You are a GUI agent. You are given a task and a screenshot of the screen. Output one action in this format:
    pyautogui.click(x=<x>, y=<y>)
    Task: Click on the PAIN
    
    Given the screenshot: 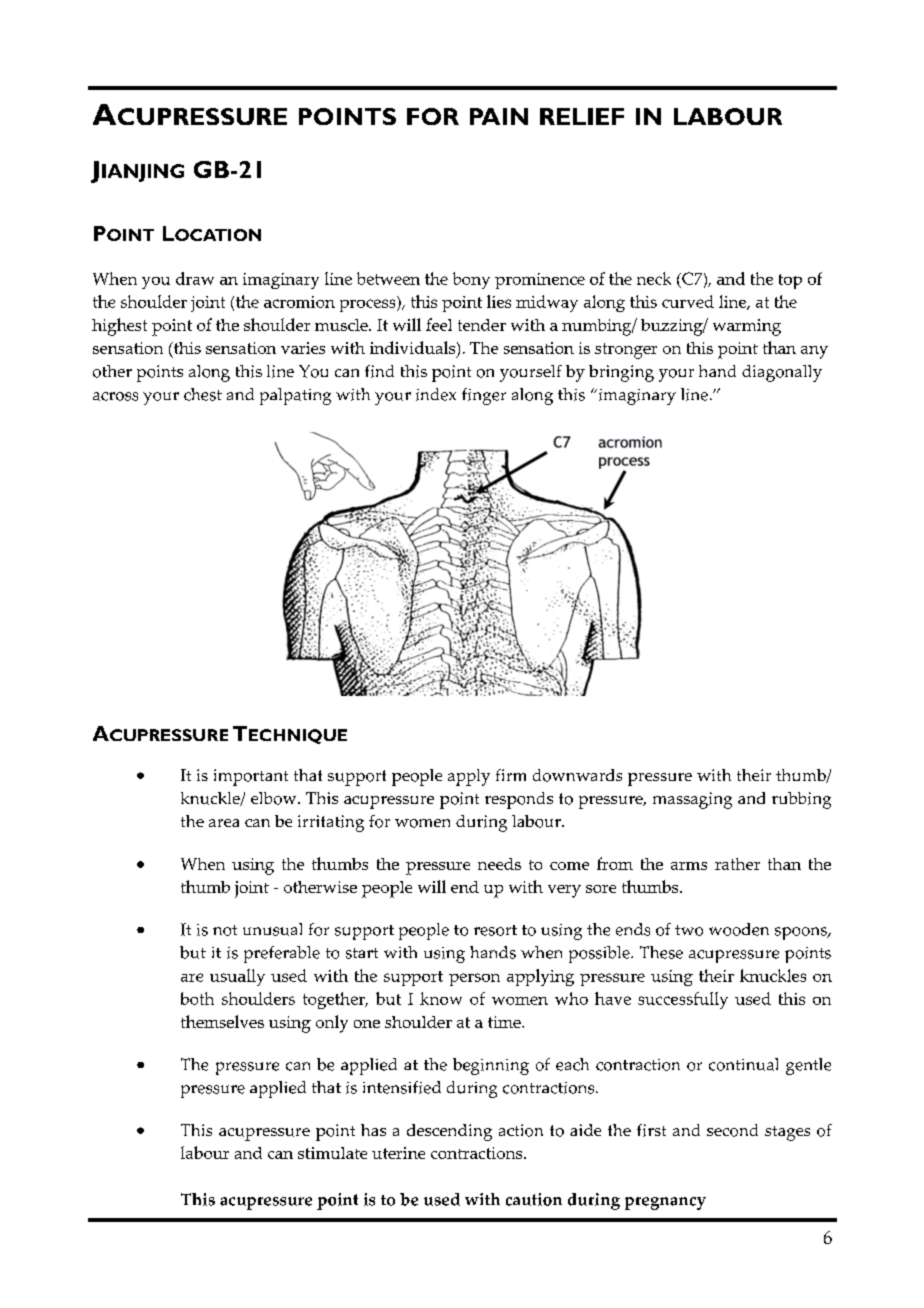 What is the action you would take?
    pyautogui.click(x=499, y=116)
